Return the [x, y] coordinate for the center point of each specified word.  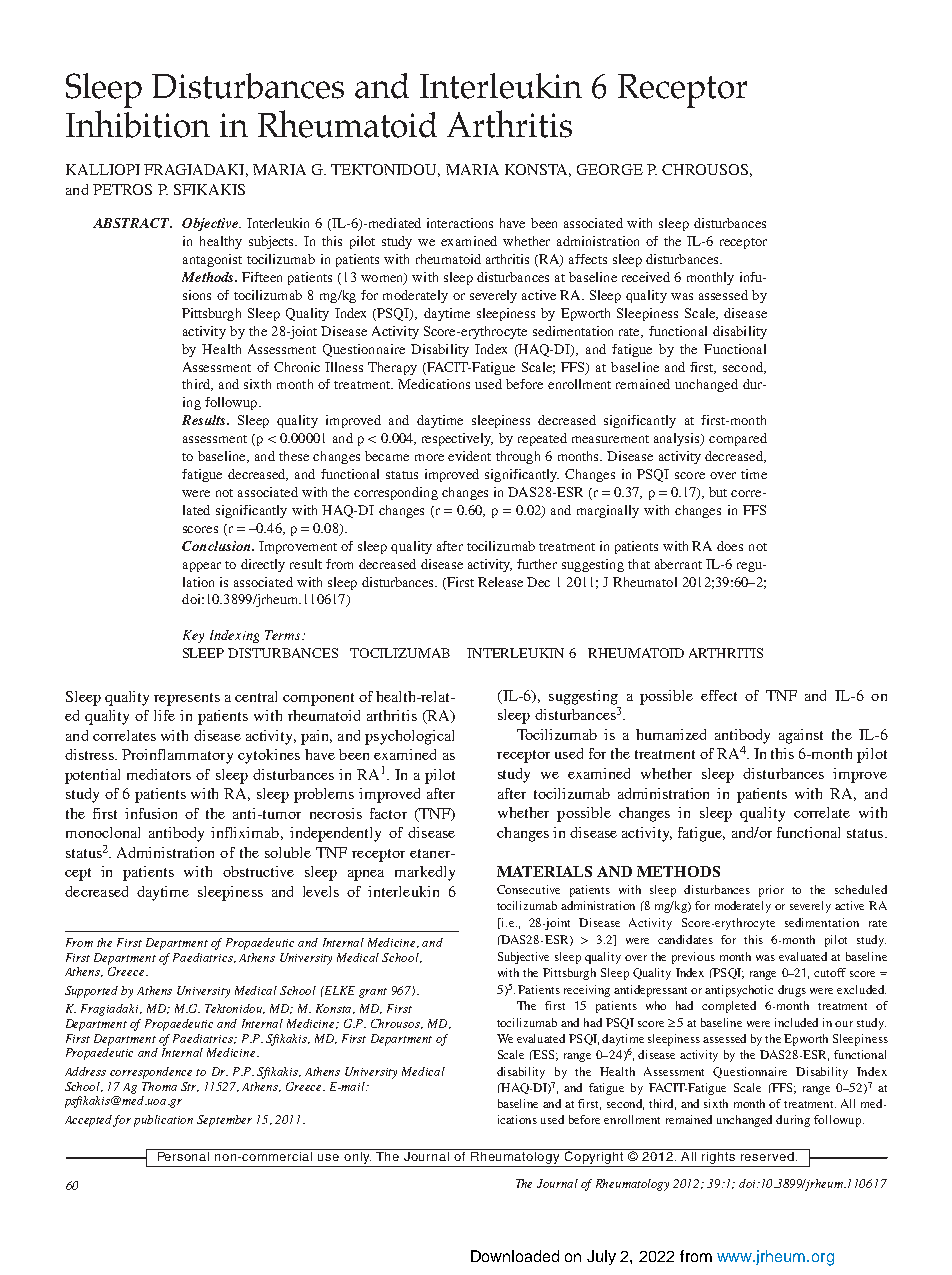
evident [469, 456]
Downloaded [515, 1256]
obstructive [258, 871]
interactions [460, 223]
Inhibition [138, 124]
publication [163, 1121]
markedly [425, 873]
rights [719, 1158]
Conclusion [217, 546]
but [718, 492]
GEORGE [610, 169]
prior [771, 891]
